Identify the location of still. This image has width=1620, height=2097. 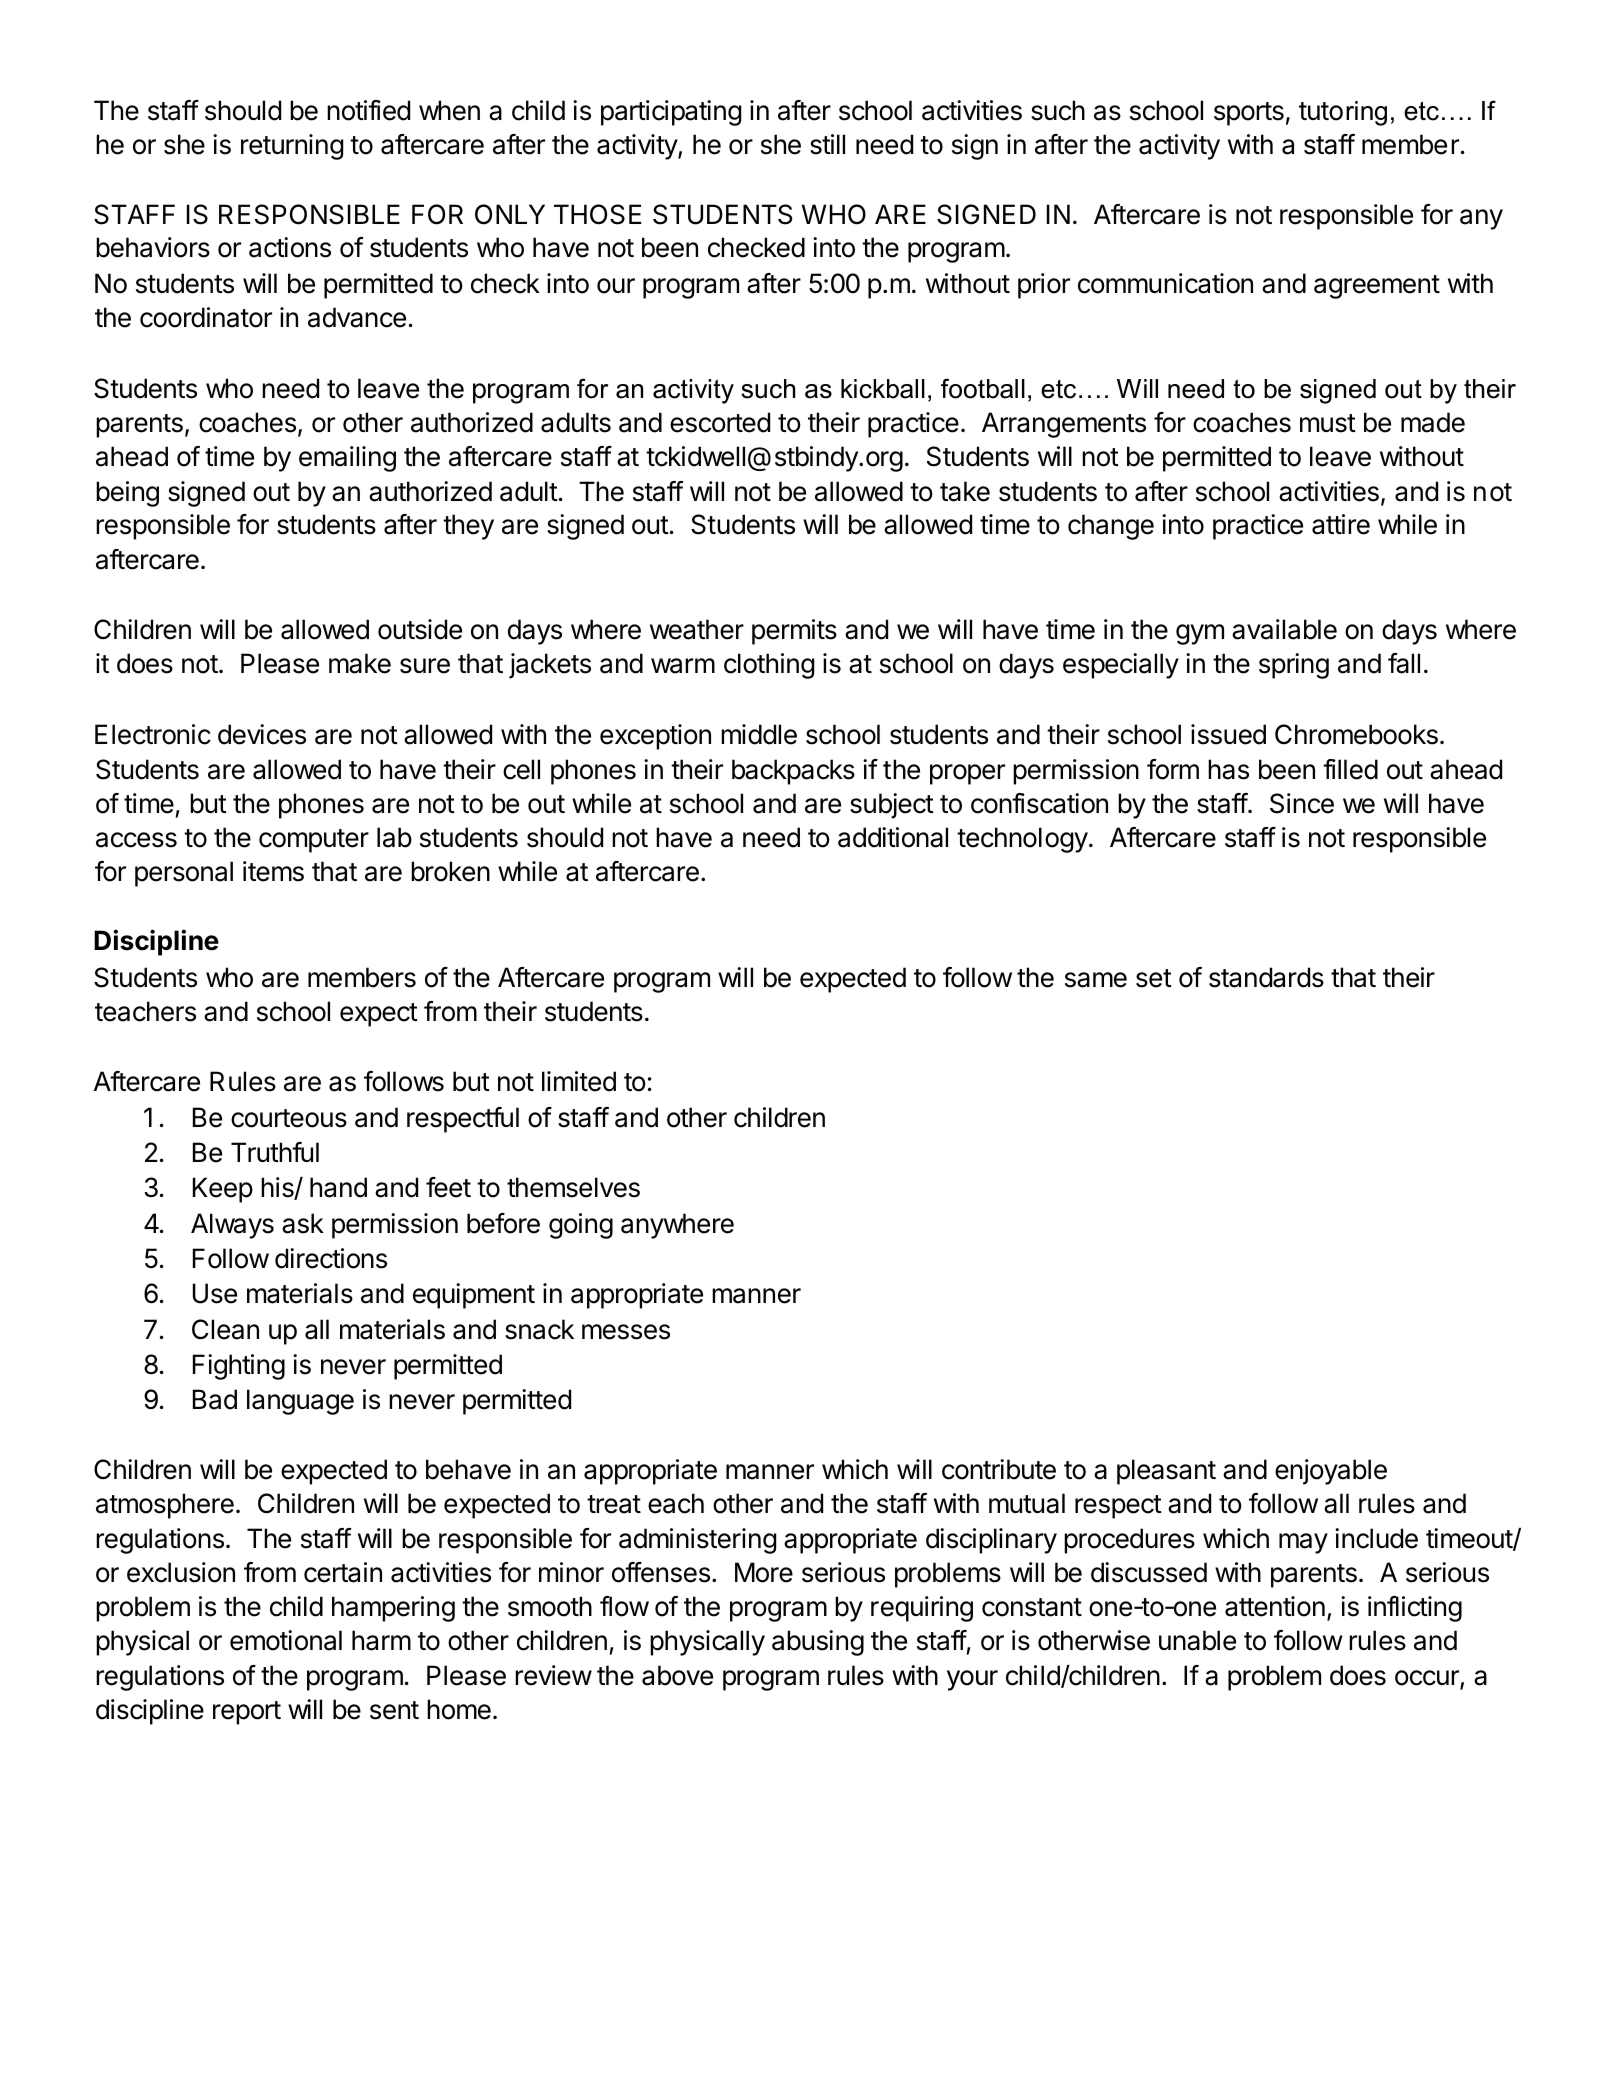
(827, 144).
